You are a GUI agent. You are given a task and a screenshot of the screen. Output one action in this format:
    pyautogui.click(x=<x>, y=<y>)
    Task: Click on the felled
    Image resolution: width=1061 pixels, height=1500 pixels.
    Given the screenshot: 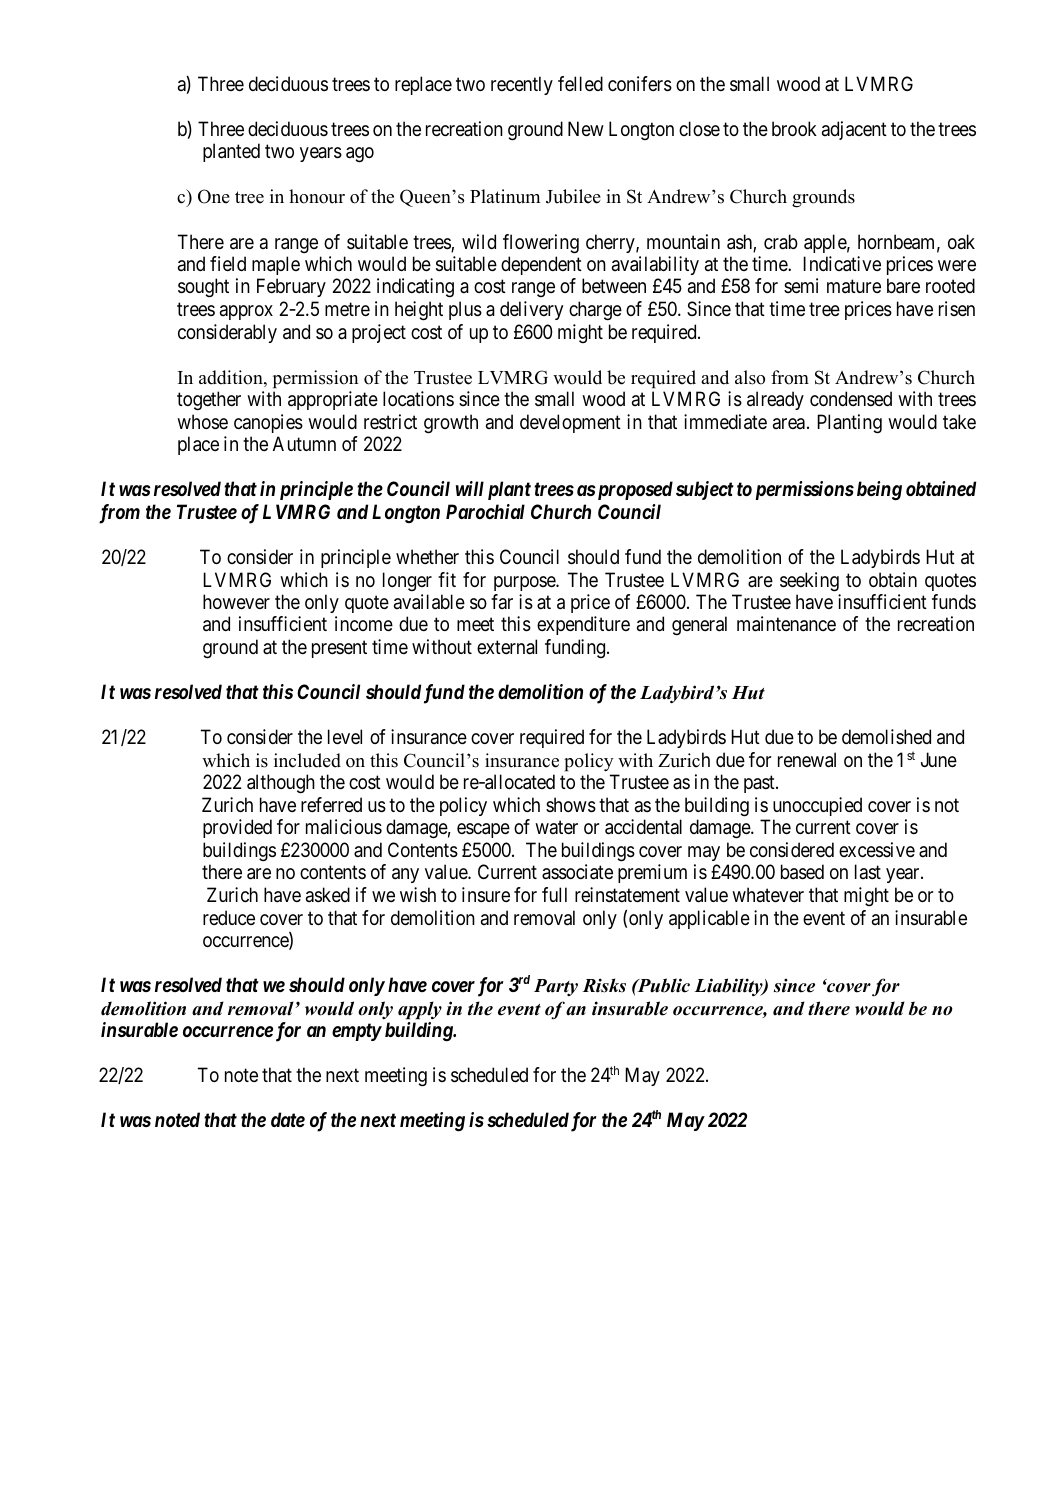 What is the action you would take?
    pyautogui.click(x=580, y=83)
